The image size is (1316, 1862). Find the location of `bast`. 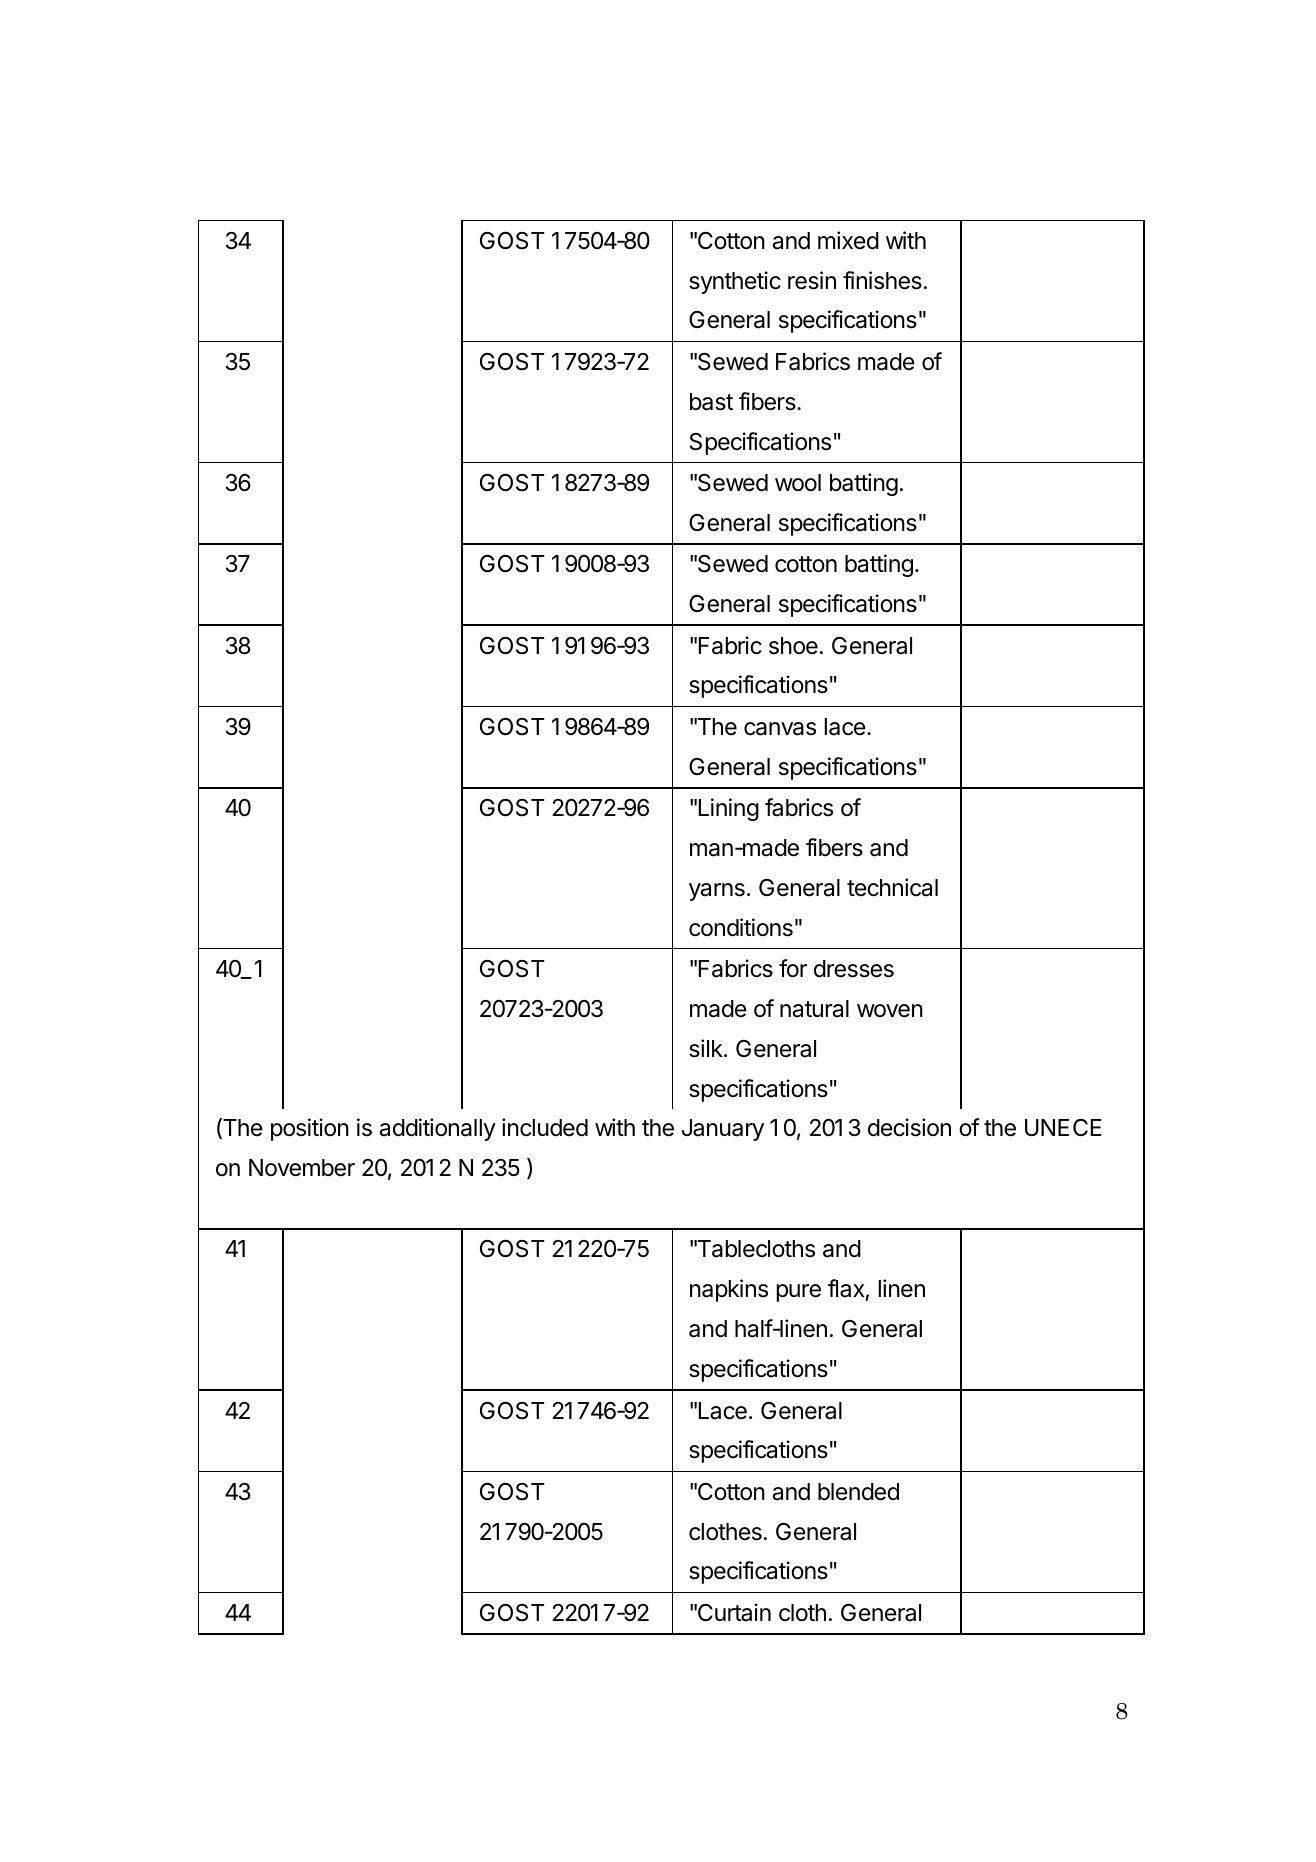

bast is located at coordinates (711, 402).
